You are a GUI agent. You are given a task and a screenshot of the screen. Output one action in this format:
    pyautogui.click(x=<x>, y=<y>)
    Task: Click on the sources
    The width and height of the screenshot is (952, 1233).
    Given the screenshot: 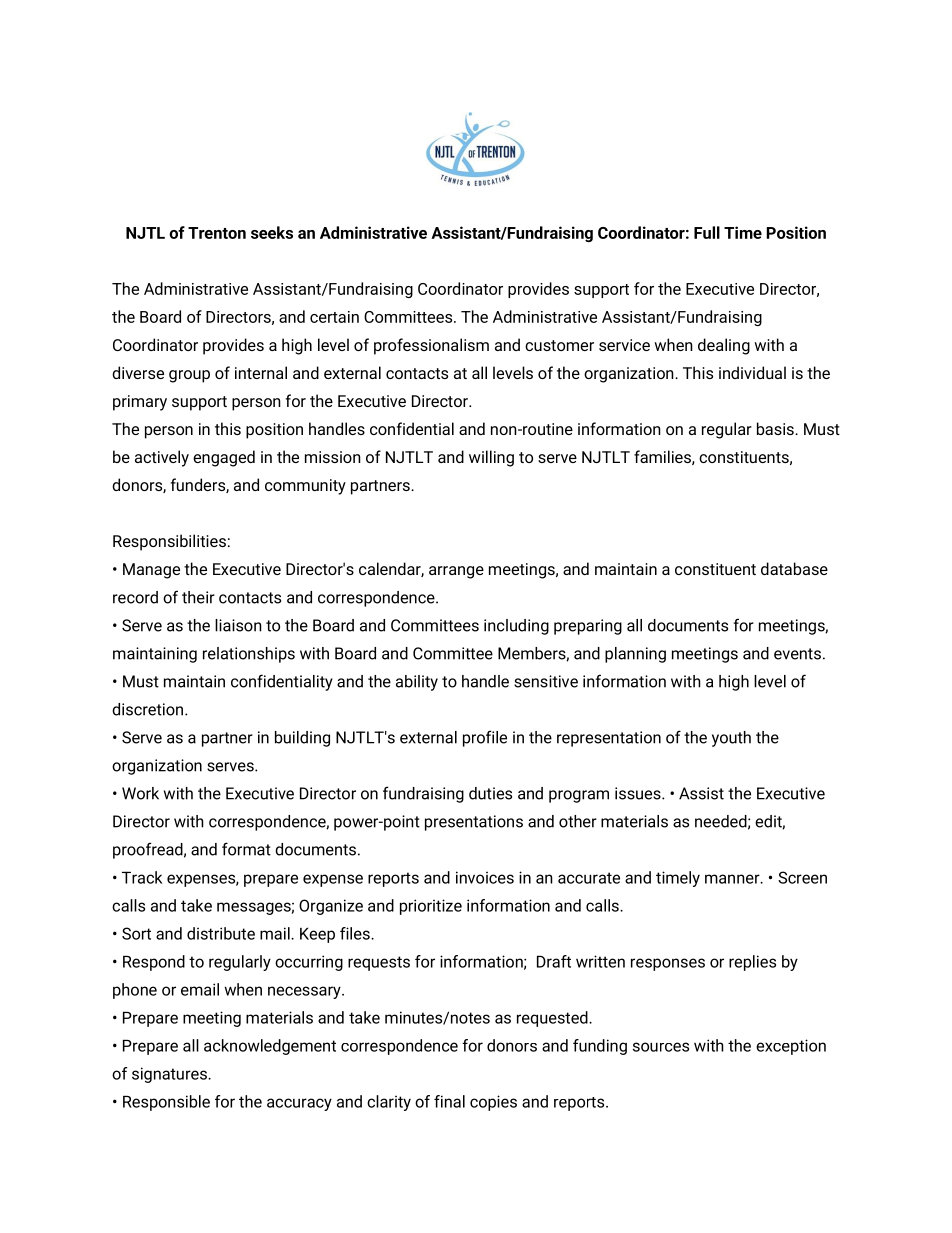 What is the action you would take?
    pyautogui.click(x=661, y=1047)
